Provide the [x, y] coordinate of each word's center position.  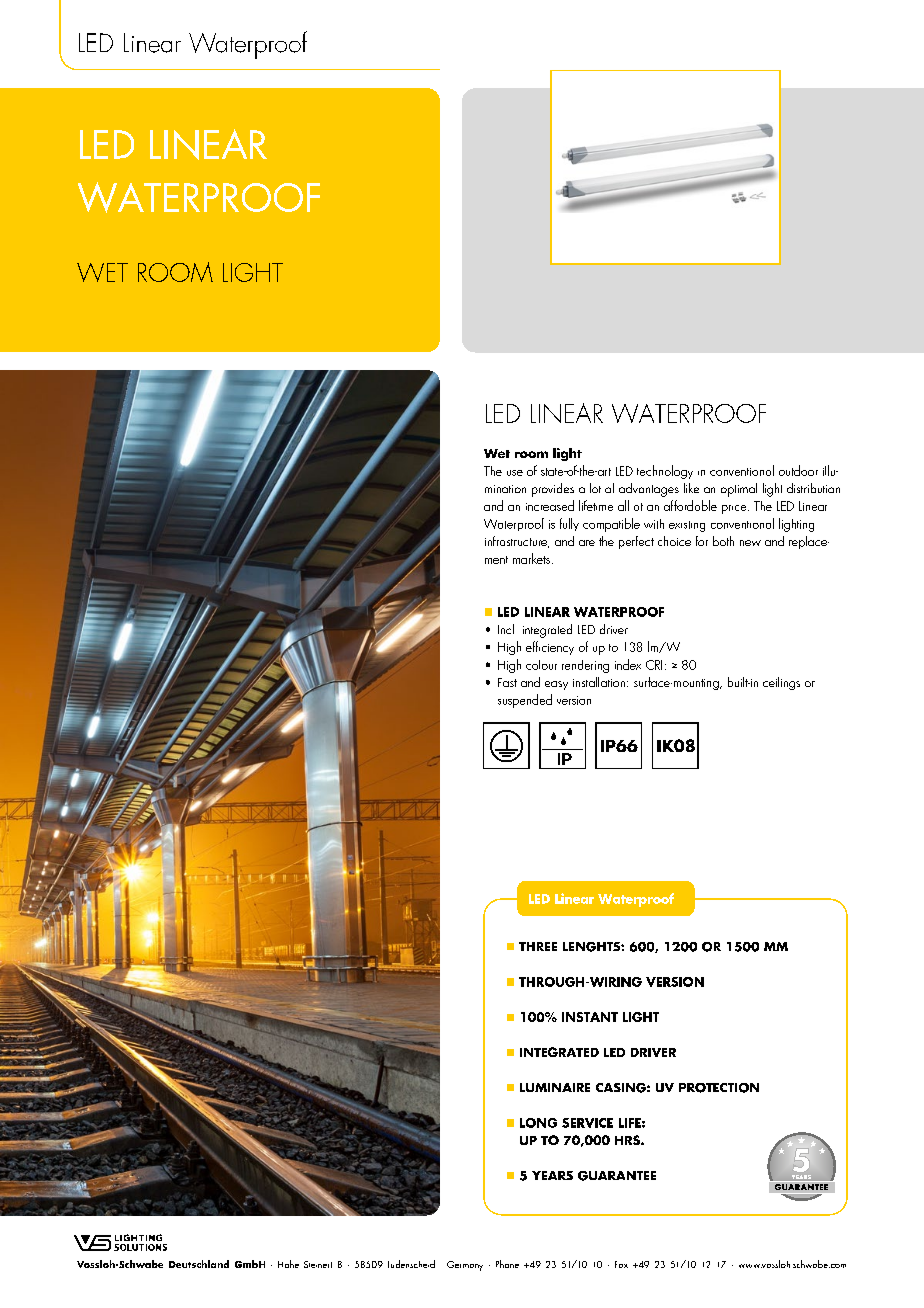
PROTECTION [719, 1088]
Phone [507, 1264]
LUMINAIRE [555, 1087]
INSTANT [590, 1017]
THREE [538, 946]
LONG [538, 1123]
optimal [739, 490]
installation [599, 682]
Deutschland [199, 1264]
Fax [621, 1264]
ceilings [781, 683]
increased [550, 505]
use [515, 473]
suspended [525, 701]
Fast [507, 682]
